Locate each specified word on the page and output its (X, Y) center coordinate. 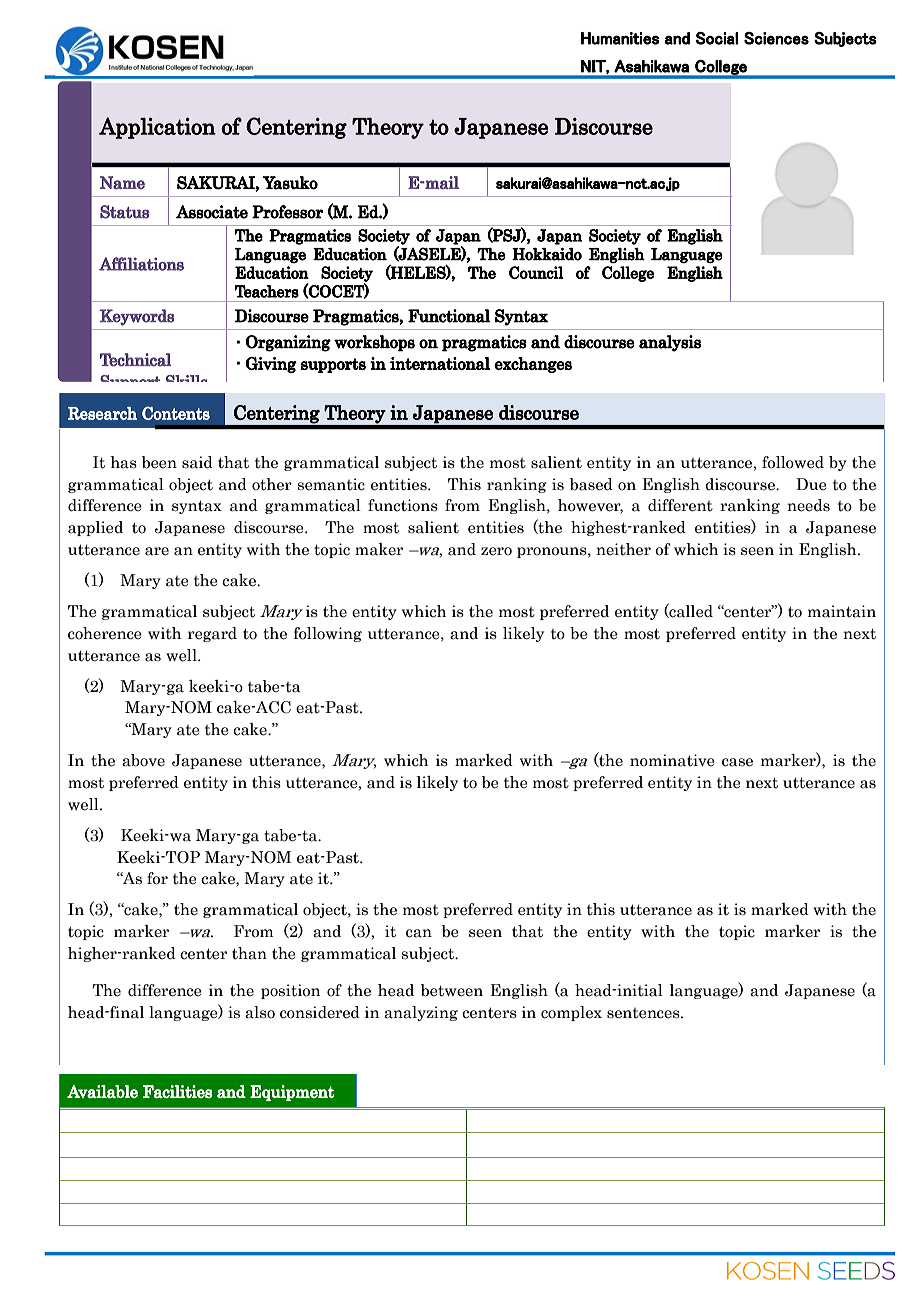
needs (808, 505)
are (157, 551)
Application (157, 128)
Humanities (620, 38)
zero (496, 551)
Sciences (776, 38)
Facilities (177, 1091)
